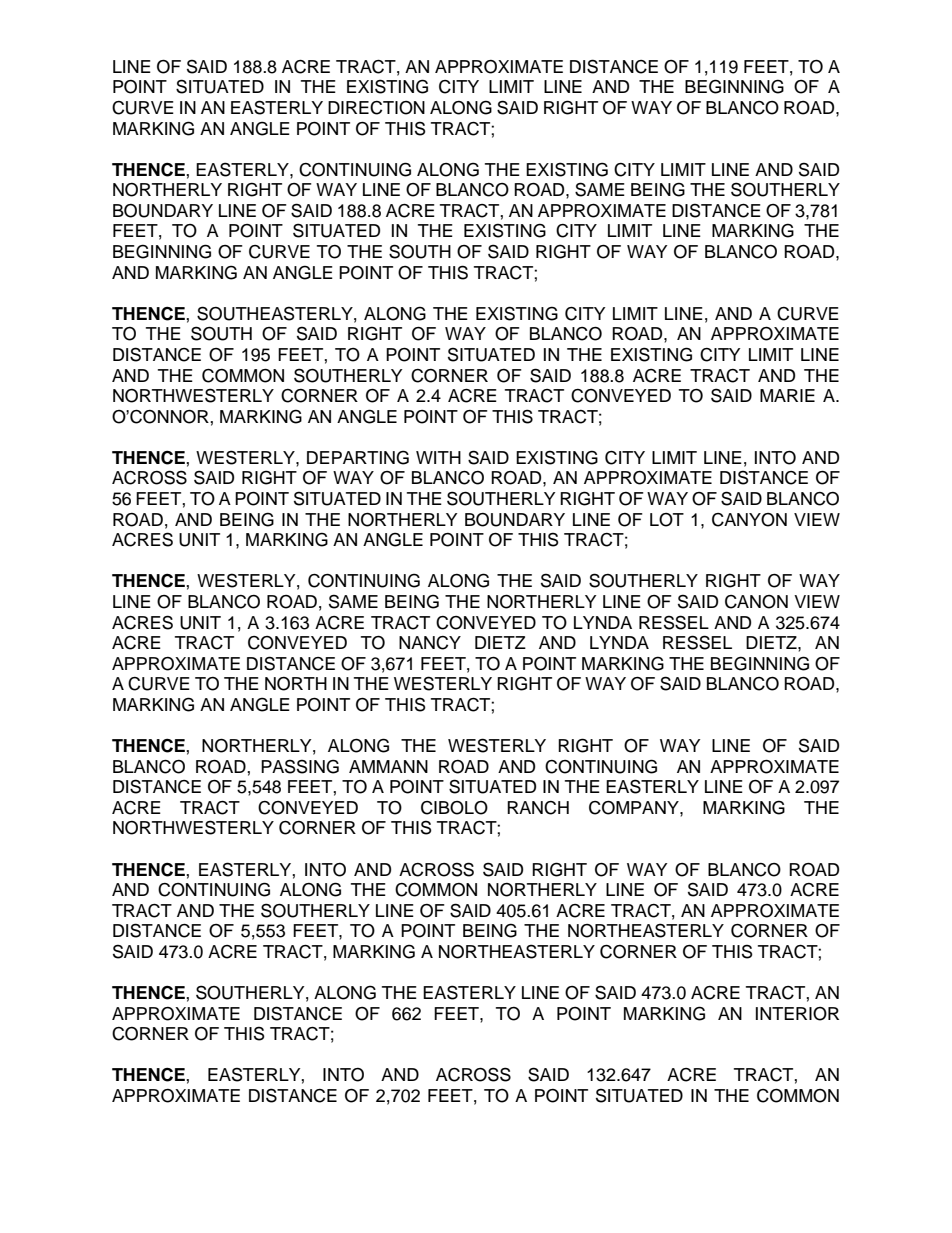 The width and height of the image is (952, 1233). Describe the element at coordinates (438, 457) in the image. I see `WITH` at that location.
